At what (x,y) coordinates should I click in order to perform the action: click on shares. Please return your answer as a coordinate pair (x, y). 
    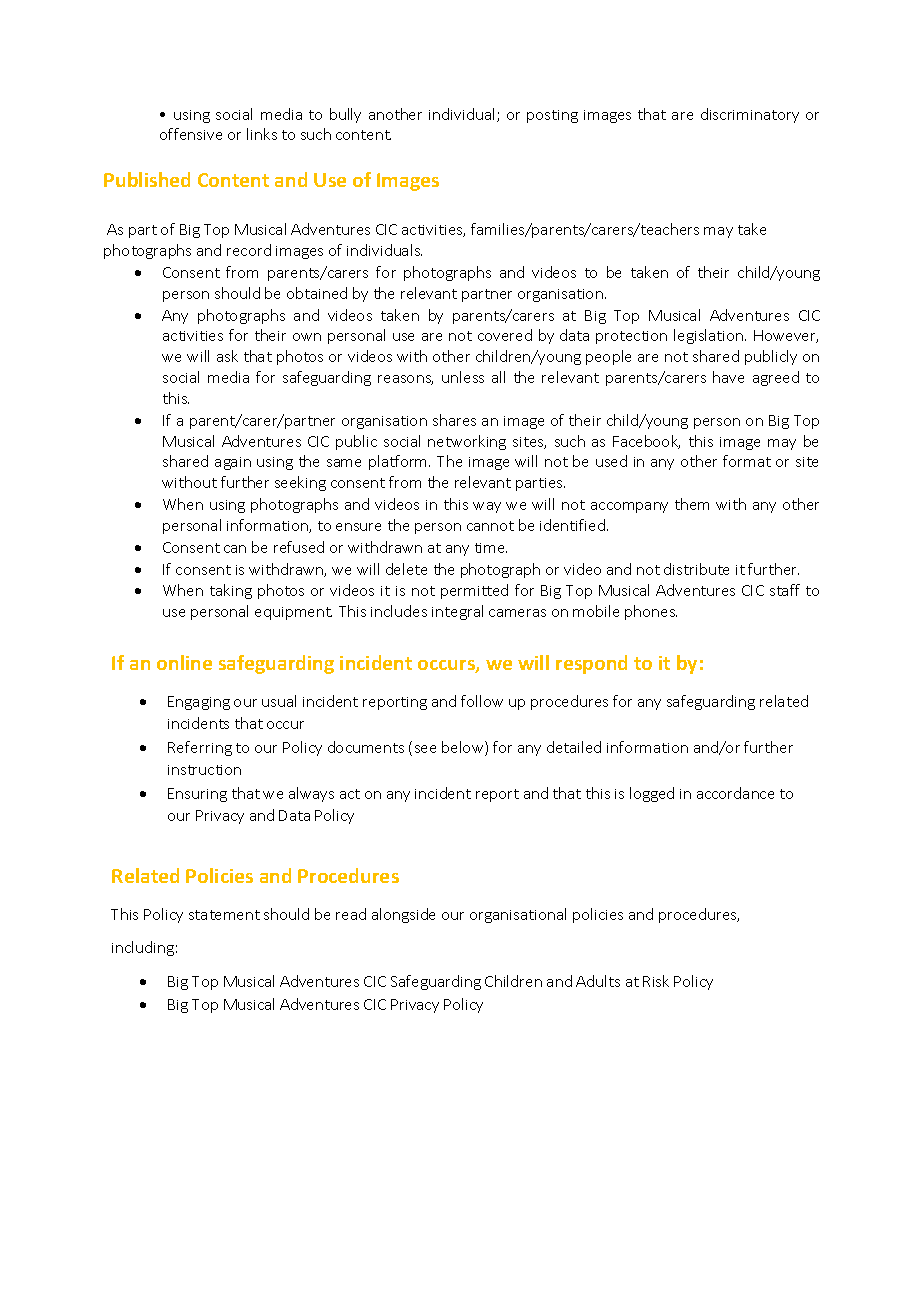
    Looking at the image, I should click on (454, 420).
